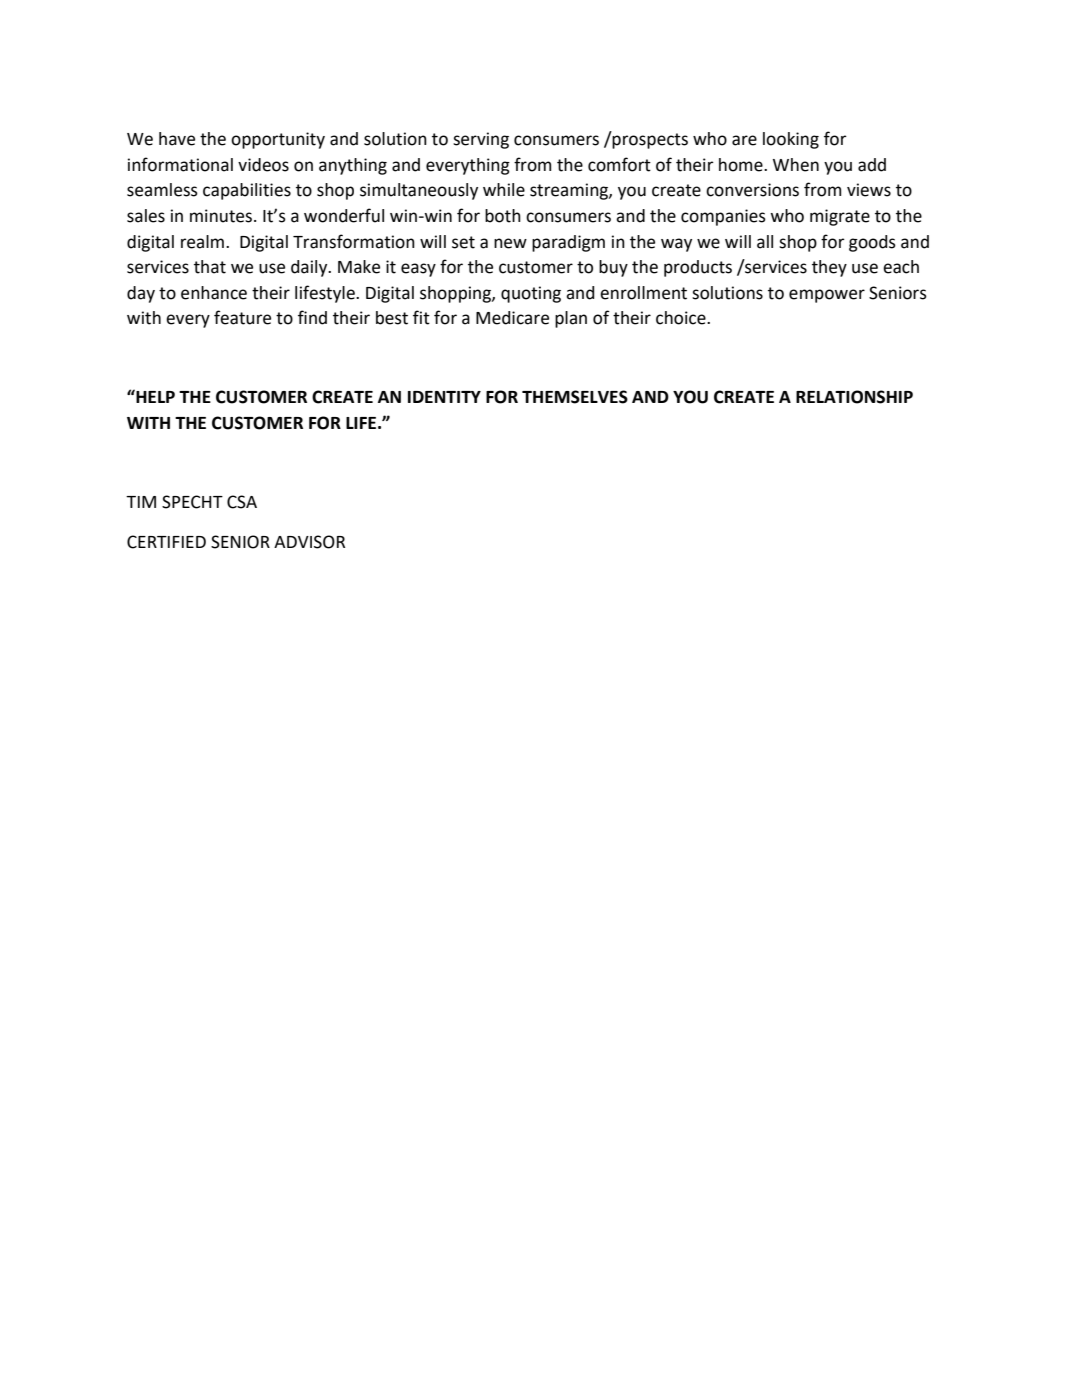 This page has width=1079, height=1396. I want to click on empower, so click(827, 296).
